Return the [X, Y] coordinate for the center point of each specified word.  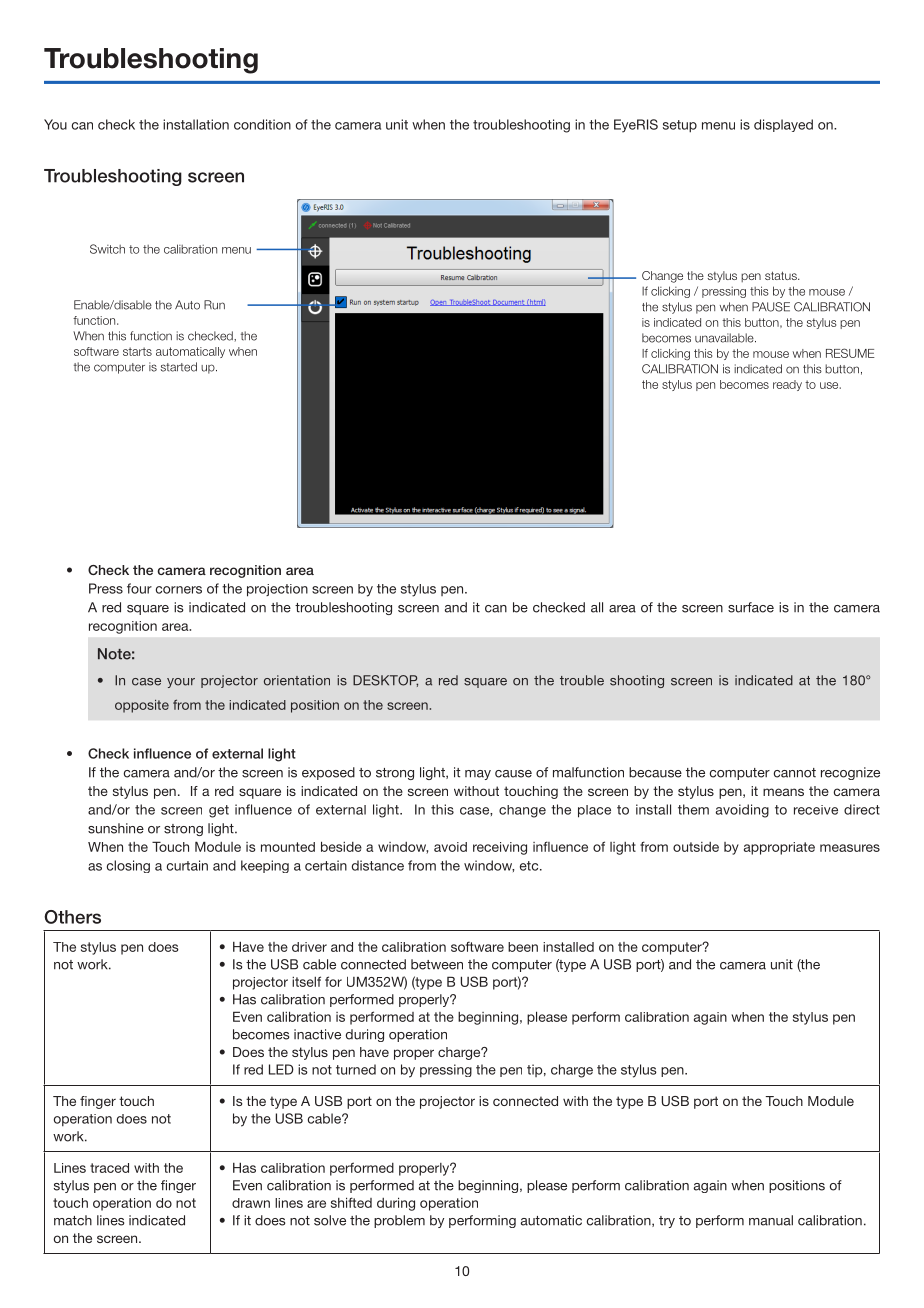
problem [399, 1221]
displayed [783, 125]
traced [109, 1168]
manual [771, 1220]
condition [262, 124]
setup [680, 126]
